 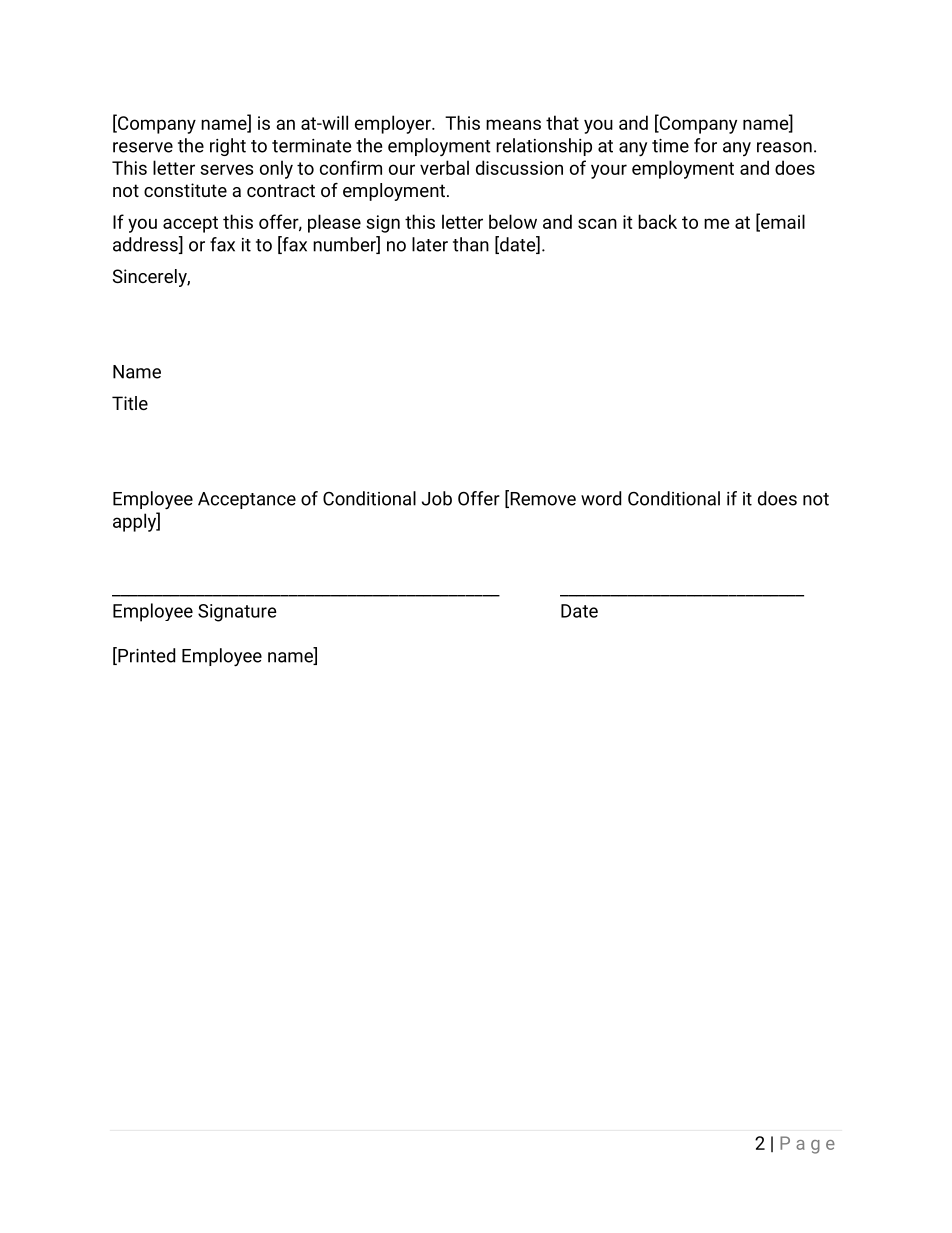 I want to click on word, so click(x=601, y=498).
